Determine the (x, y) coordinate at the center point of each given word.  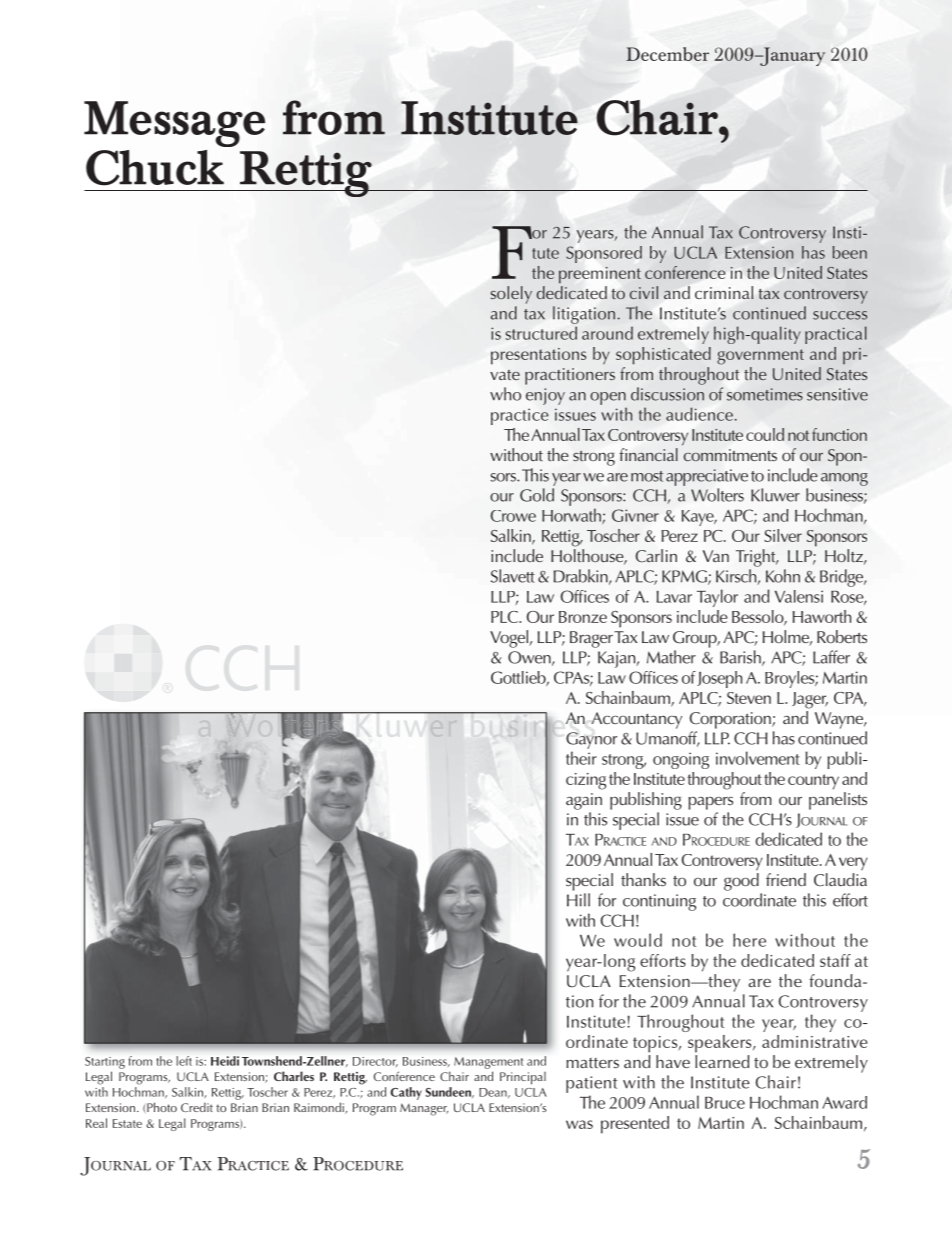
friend (786, 879)
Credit (197, 1107)
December (667, 54)
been (850, 252)
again (584, 801)
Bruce (725, 1103)
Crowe (513, 516)
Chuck (155, 168)
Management (488, 1063)
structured (541, 333)
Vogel (510, 639)
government (760, 357)
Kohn (783, 576)
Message (174, 124)
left (184, 1061)
